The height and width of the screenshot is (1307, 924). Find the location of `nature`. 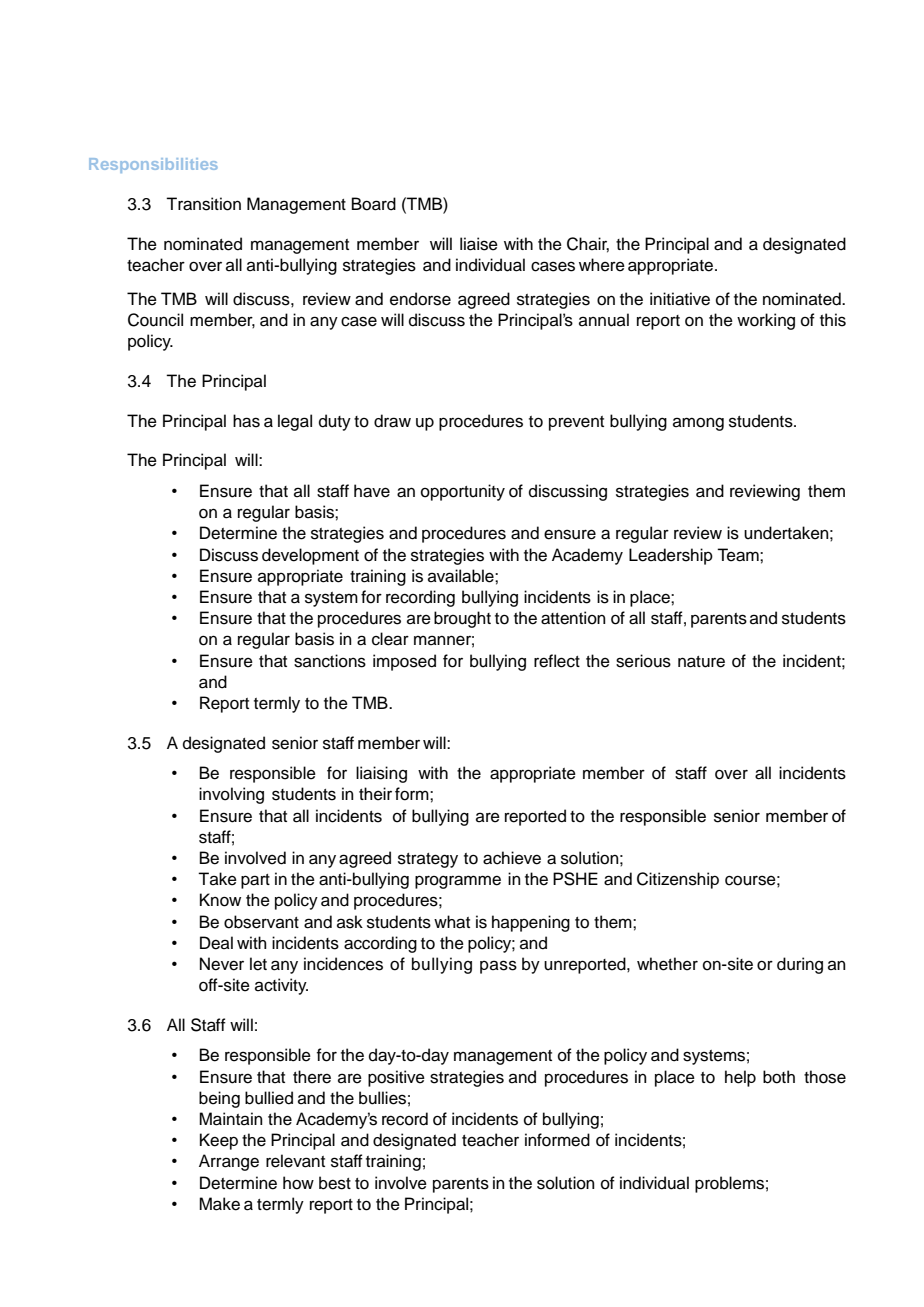

nature is located at coordinates (701, 662).
